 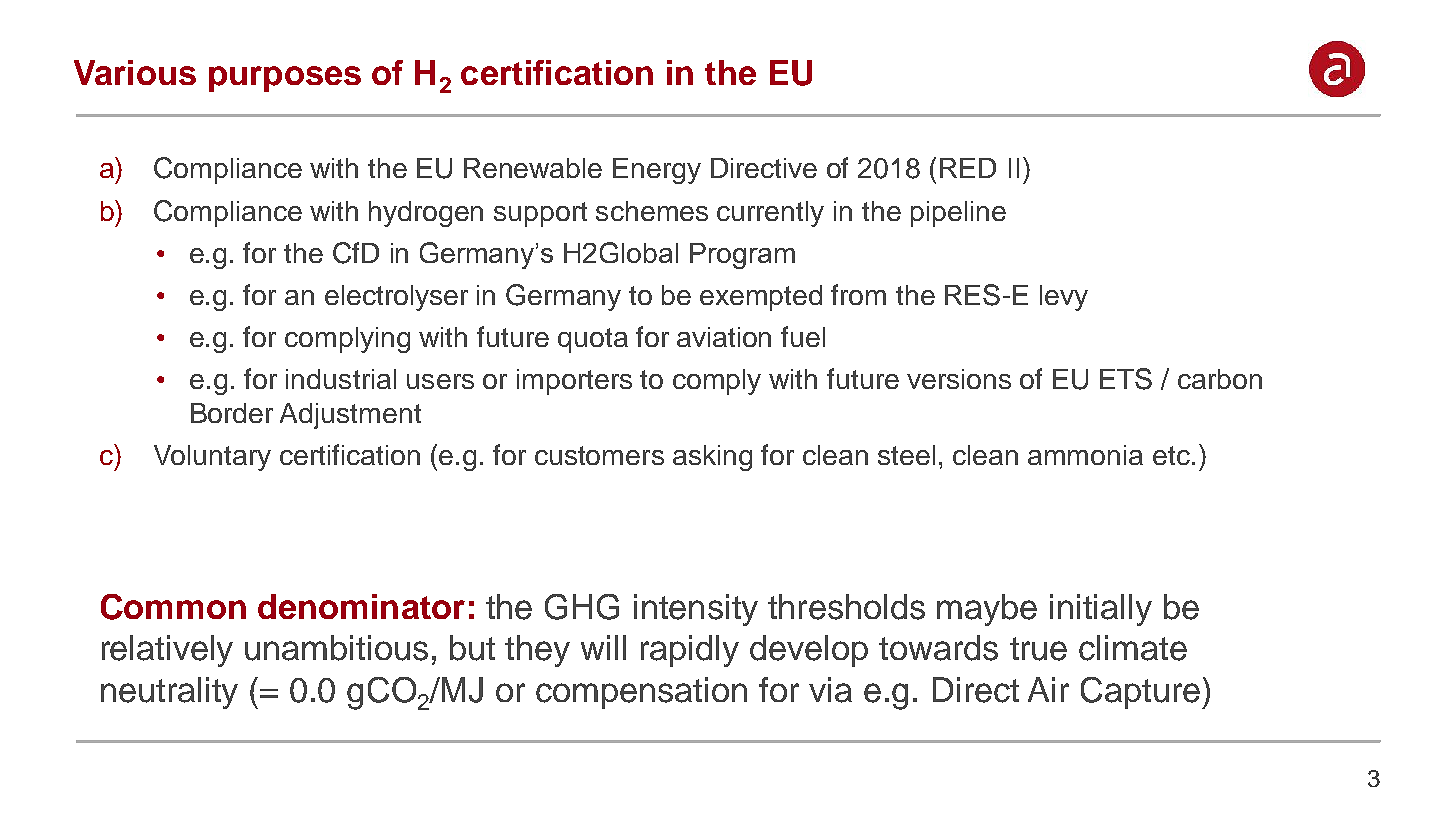 What do you see at coordinates (1126, 379) in the document?
I see `ETS` at bounding box center [1126, 379].
